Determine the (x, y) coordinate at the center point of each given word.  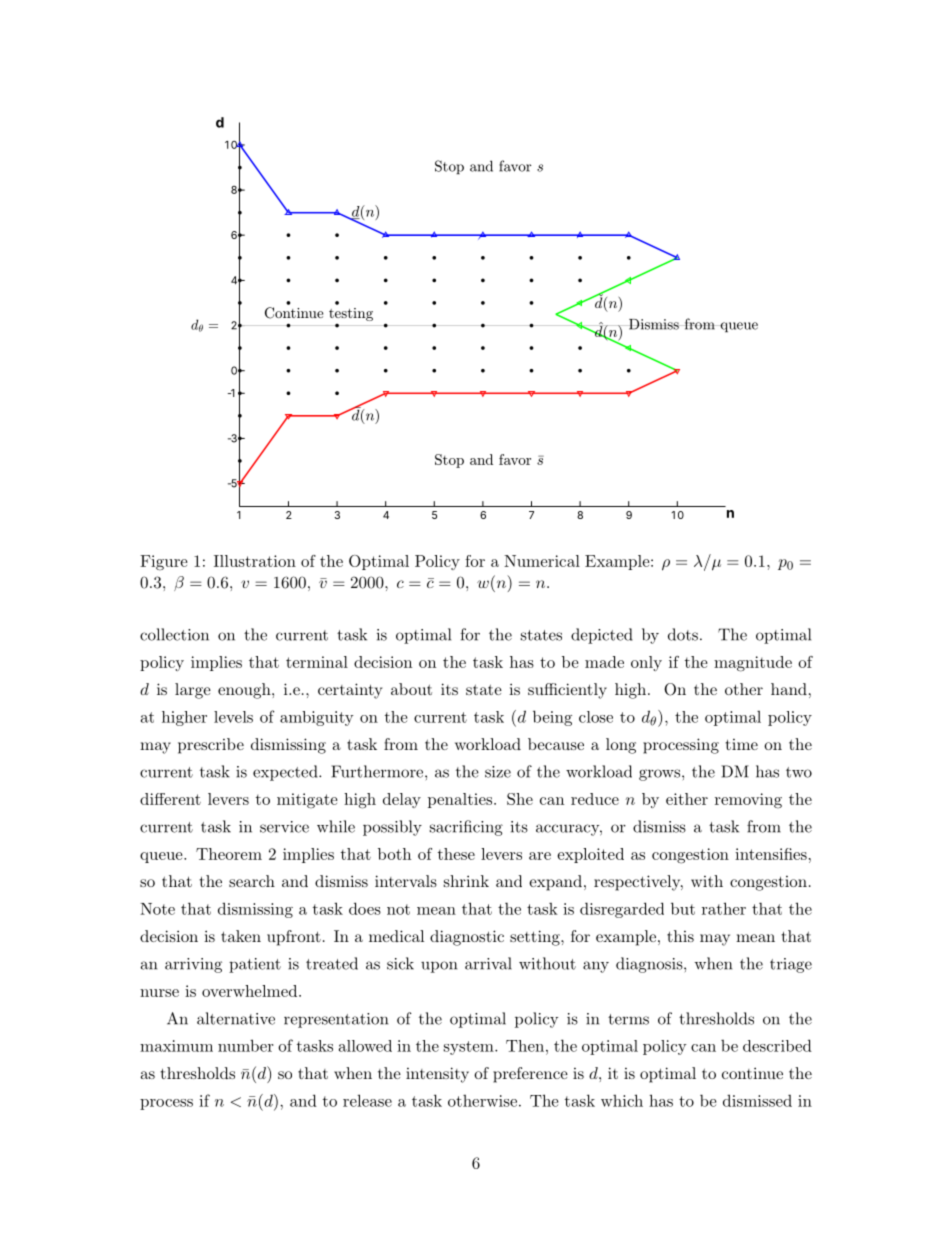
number (245, 1045)
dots (683, 634)
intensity (437, 1075)
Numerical (542, 561)
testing (351, 314)
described (777, 1045)
